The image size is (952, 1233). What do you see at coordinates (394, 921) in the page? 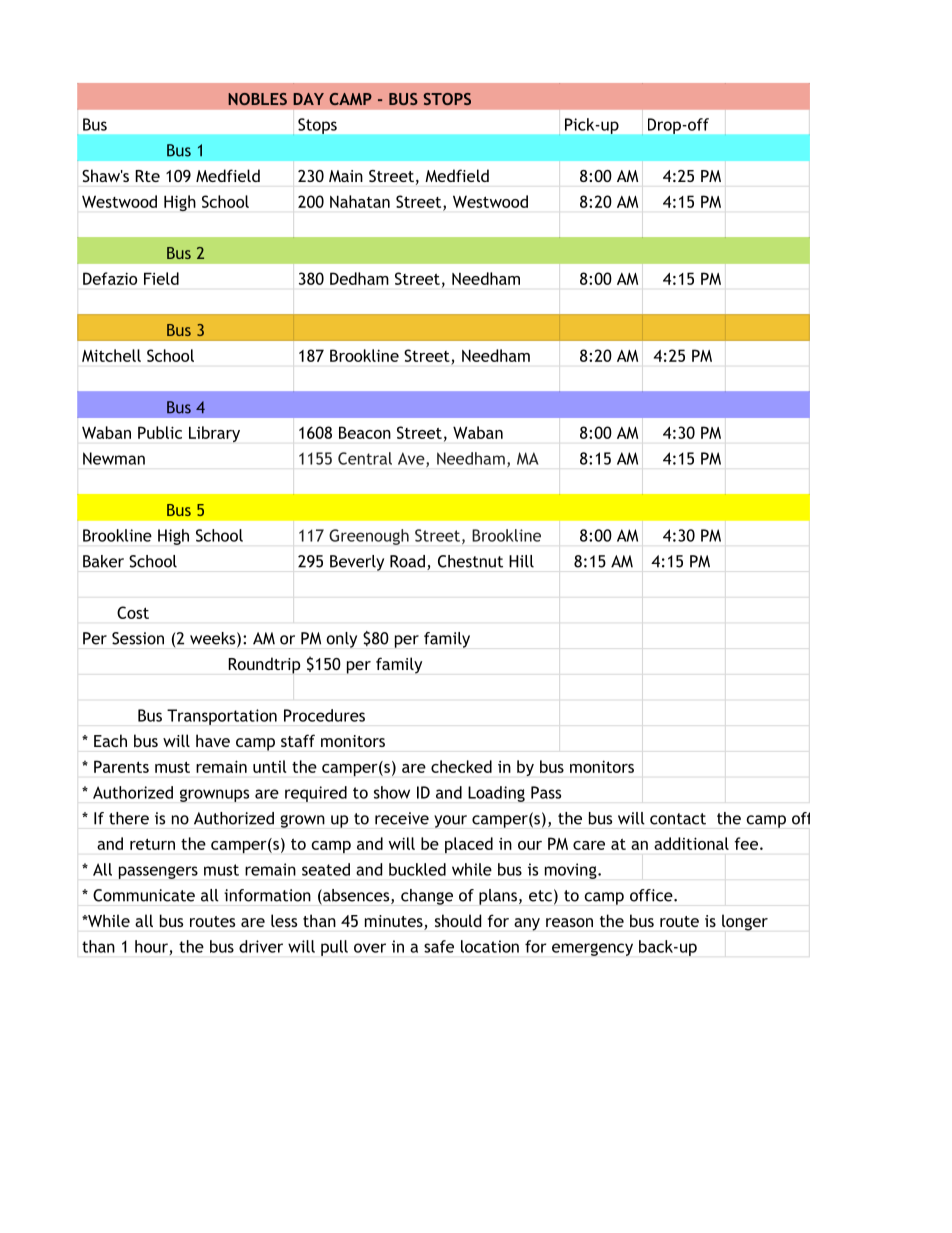
I see `minutes` at bounding box center [394, 921].
